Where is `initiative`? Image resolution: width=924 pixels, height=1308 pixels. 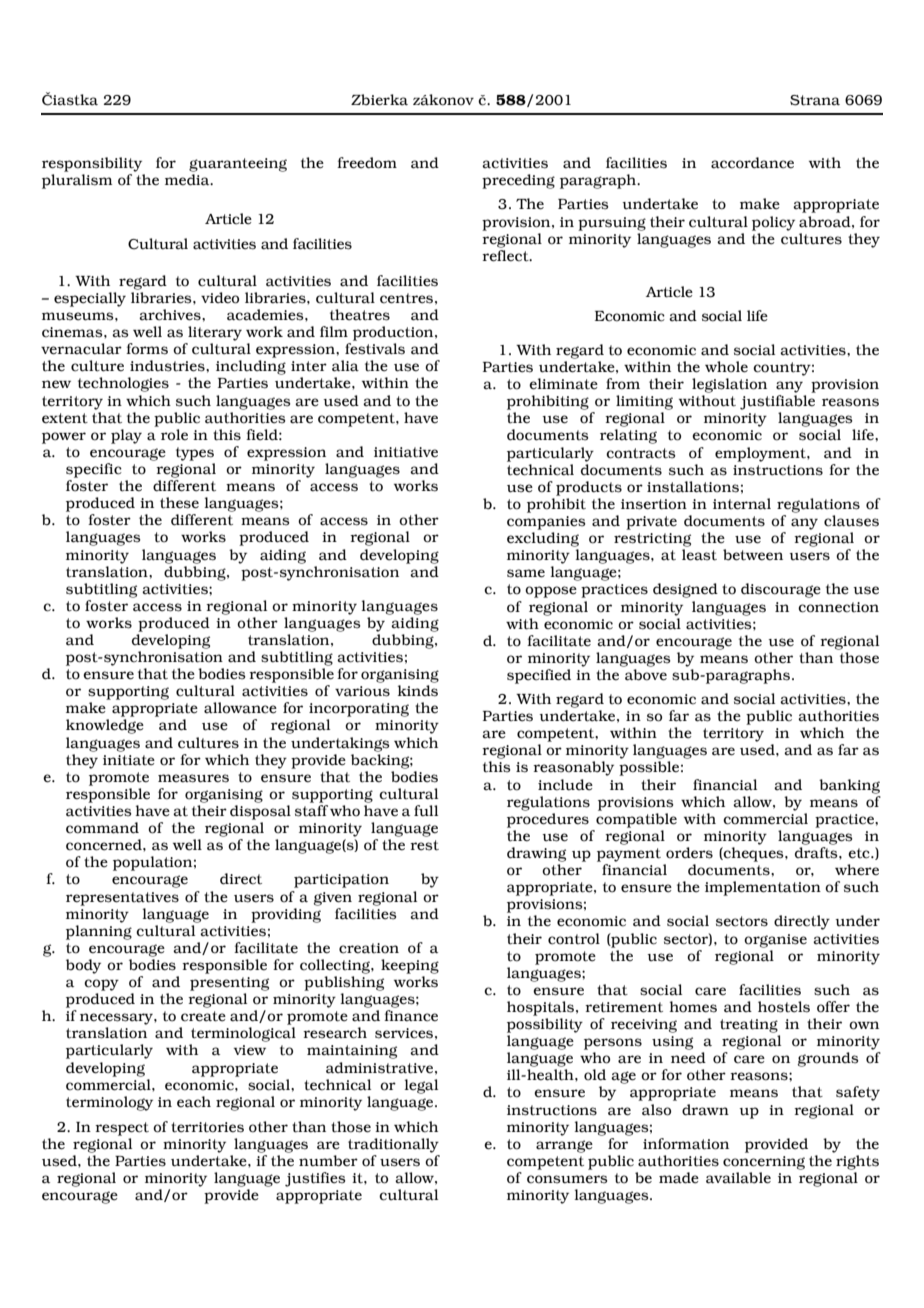
initiative is located at coordinates (406, 452).
